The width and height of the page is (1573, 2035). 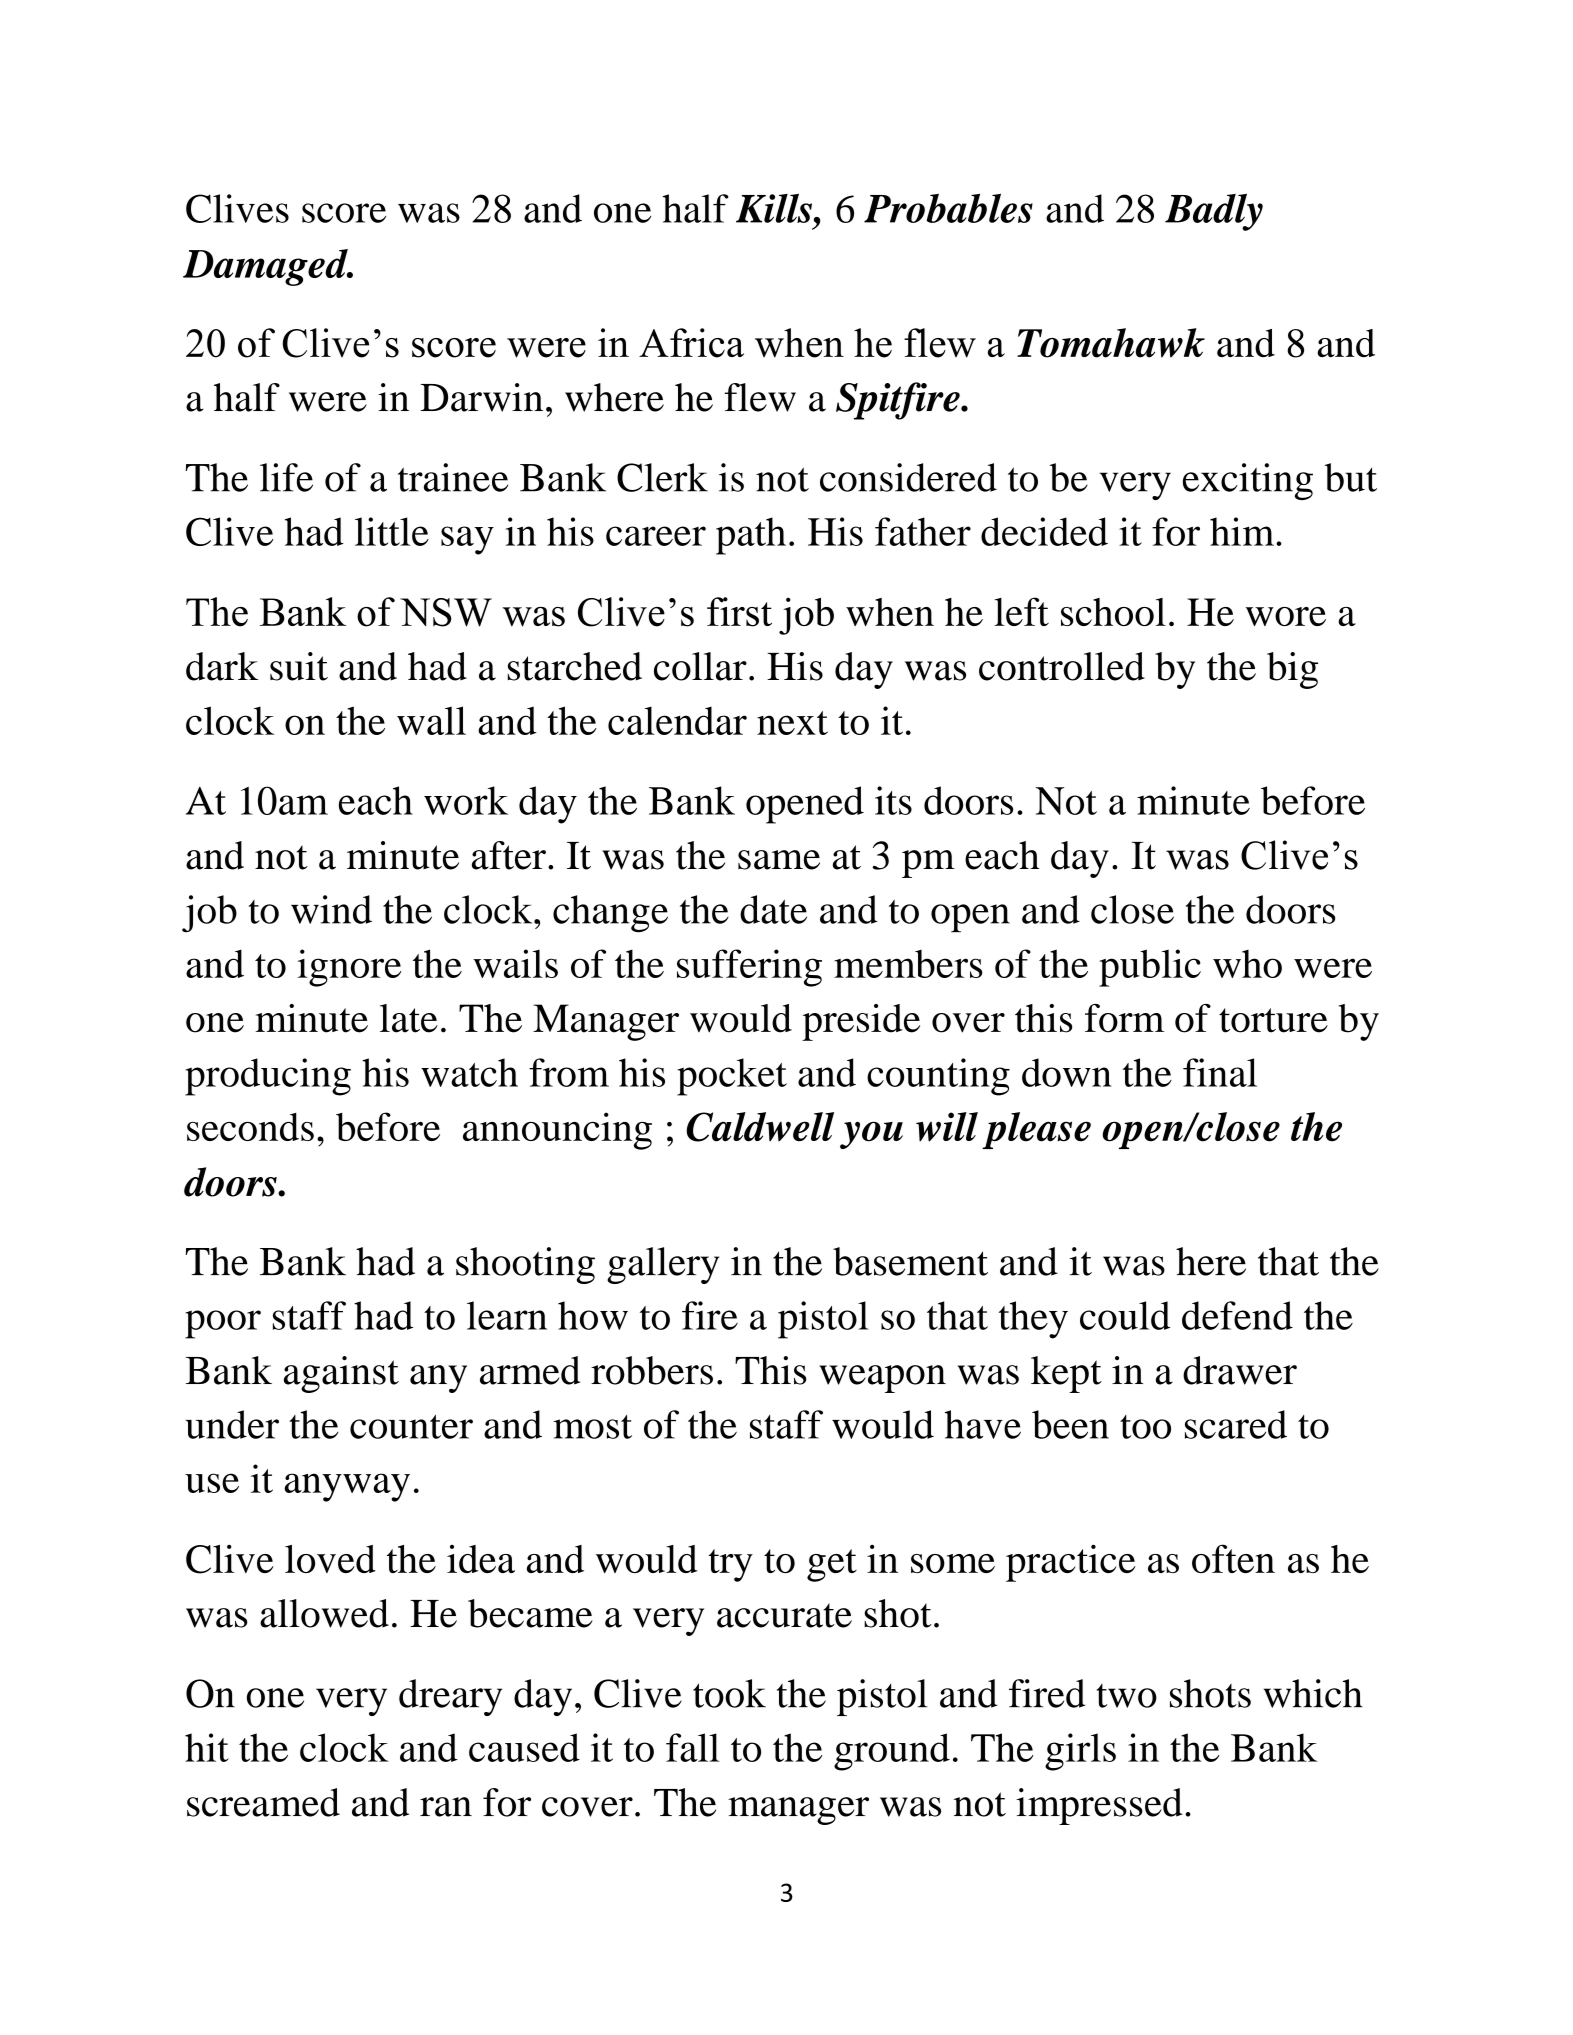 What do you see at coordinates (1214, 212) in the page?
I see `Badly` at bounding box center [1214, 212].
